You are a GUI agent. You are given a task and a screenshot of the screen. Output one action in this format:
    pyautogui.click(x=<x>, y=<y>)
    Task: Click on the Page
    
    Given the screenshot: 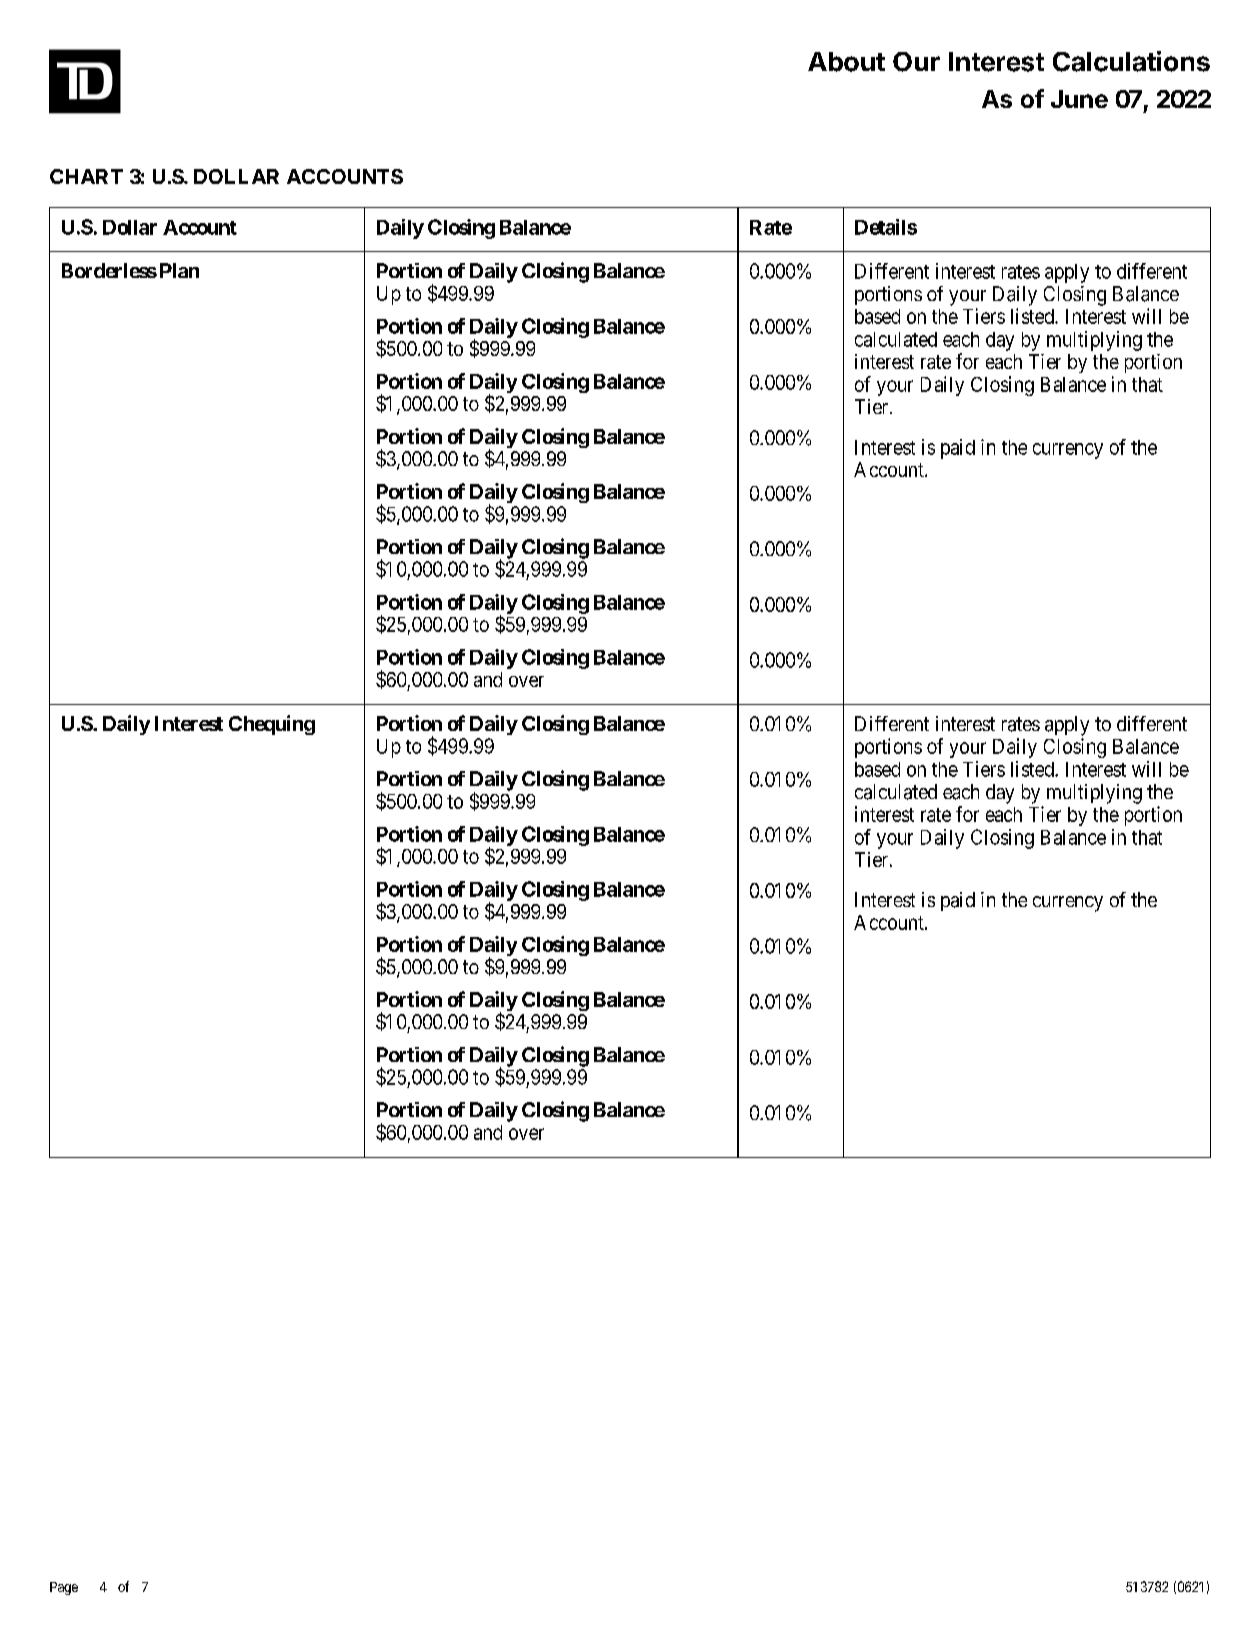 What is the action you would take?
    pyautogui.click(x=64, y=1588)
